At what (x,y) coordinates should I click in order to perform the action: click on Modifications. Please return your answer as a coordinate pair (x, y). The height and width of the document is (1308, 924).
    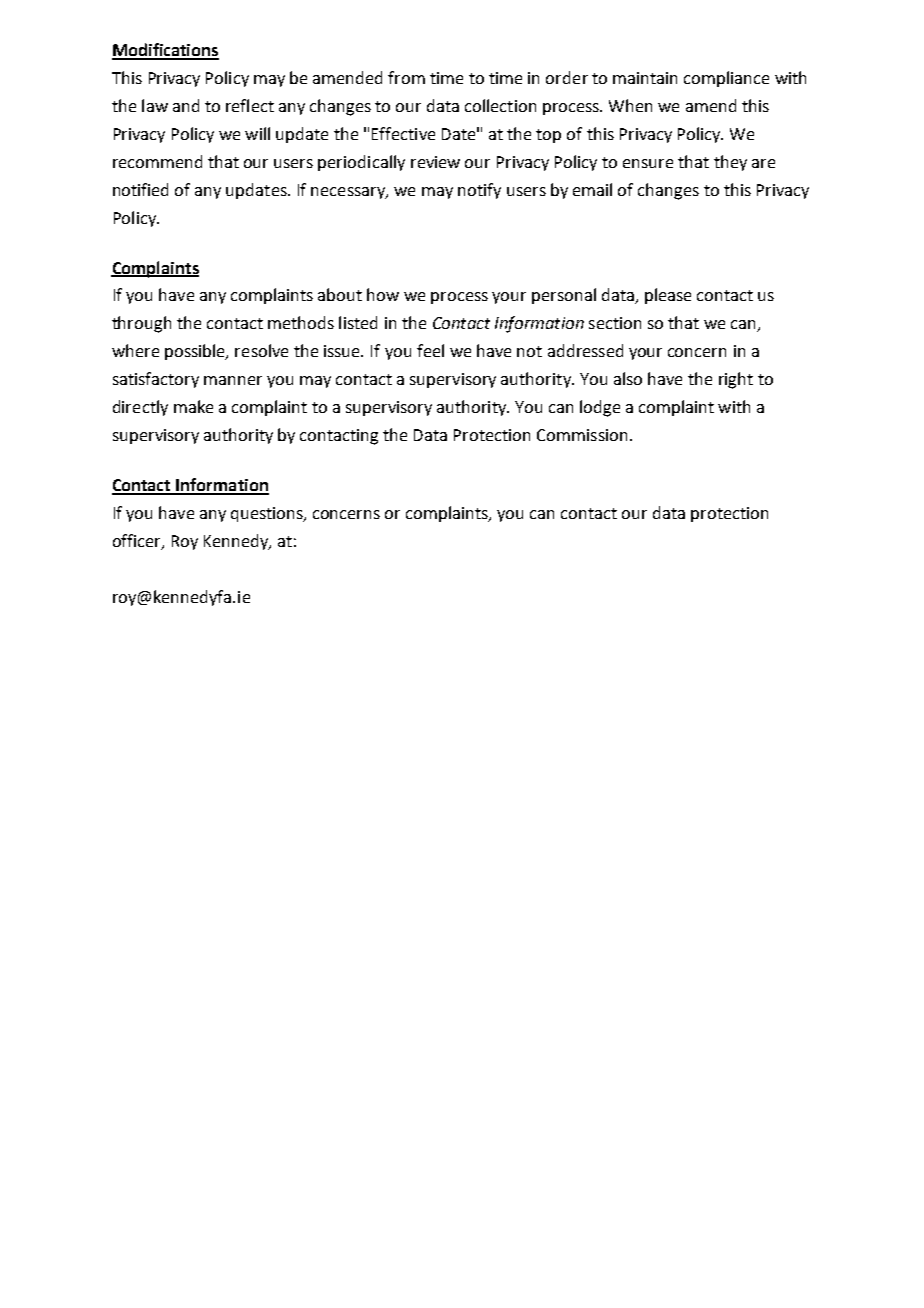
    Looking at the image, I should click on (165, 51).
